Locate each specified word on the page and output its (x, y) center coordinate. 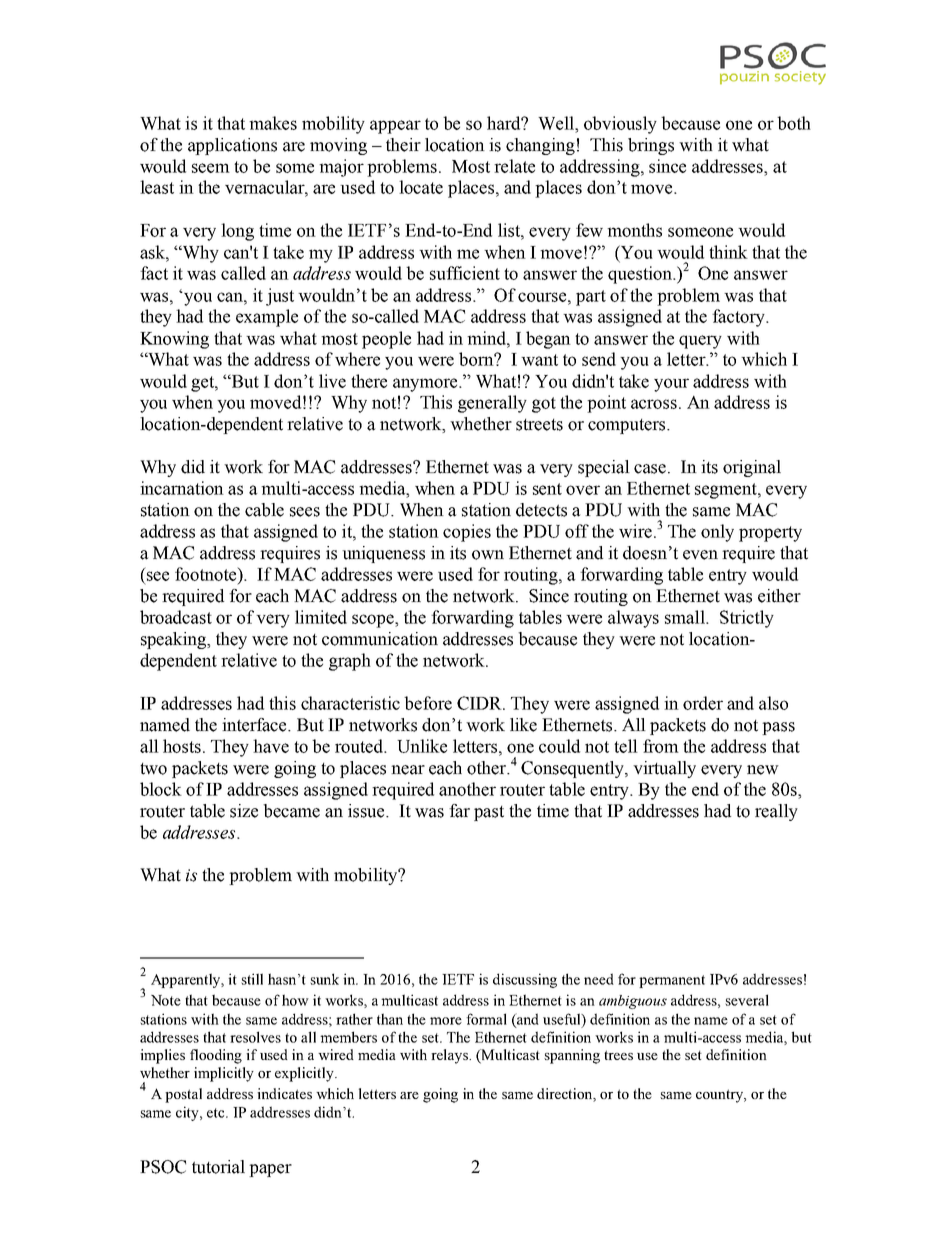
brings (651, 146)
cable (264, 510)
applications (232, 146)
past (489, 813)
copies (467, 533)
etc (217, 1113)
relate (514, 166)
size (244, 811)
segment (727, 491)
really (776, 812)
